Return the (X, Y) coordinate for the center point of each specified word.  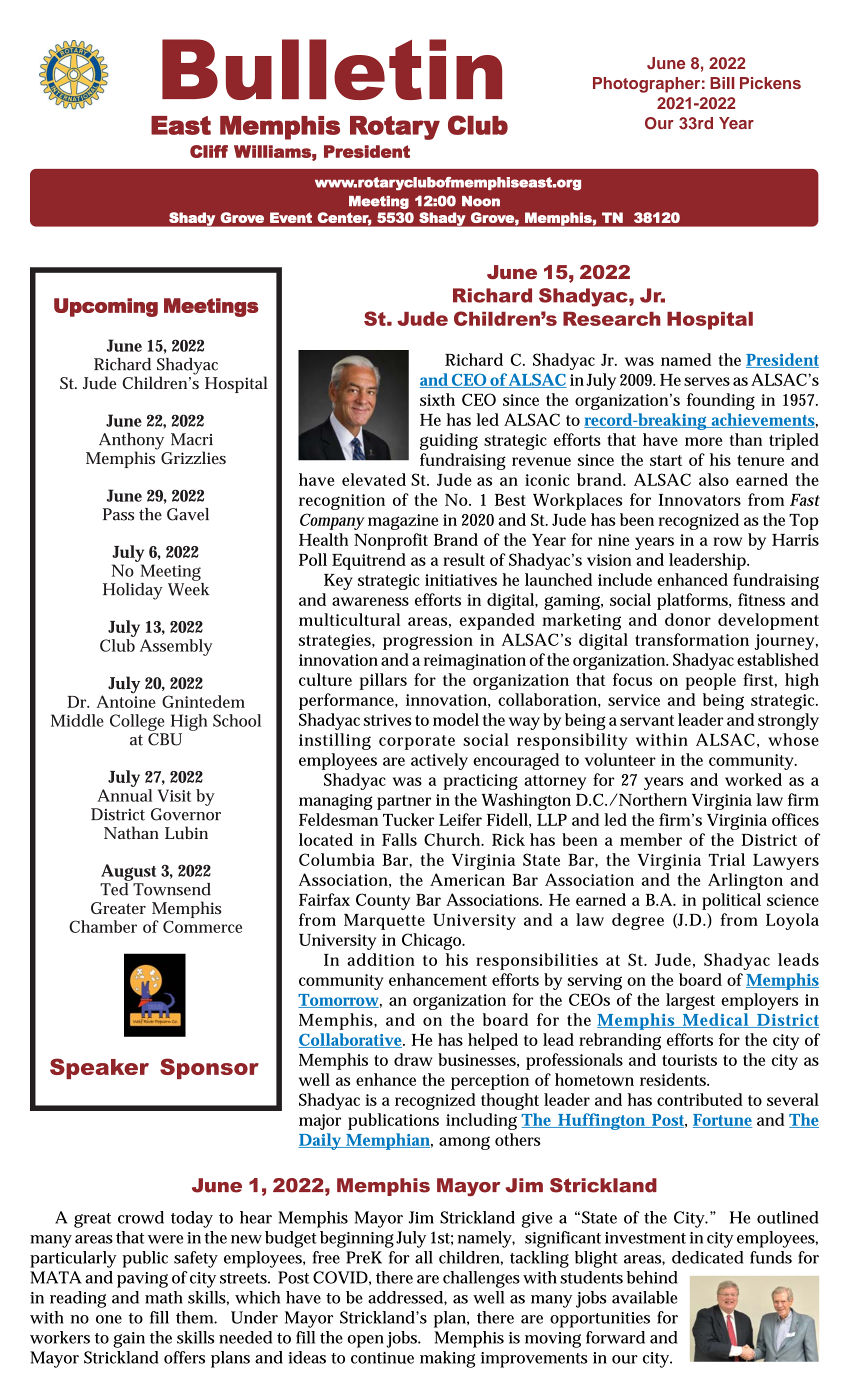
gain (129, 1340)
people (711, 681)
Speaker (99, 1068)
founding (721, 401)
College (137, 722)
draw (413, 1059)
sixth (437, 399)
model (456, 719)
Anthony (131, 442)
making (447, 1359)
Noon (481, 201)
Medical (715, 1020)
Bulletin (332, 69)
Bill (722, 83)
